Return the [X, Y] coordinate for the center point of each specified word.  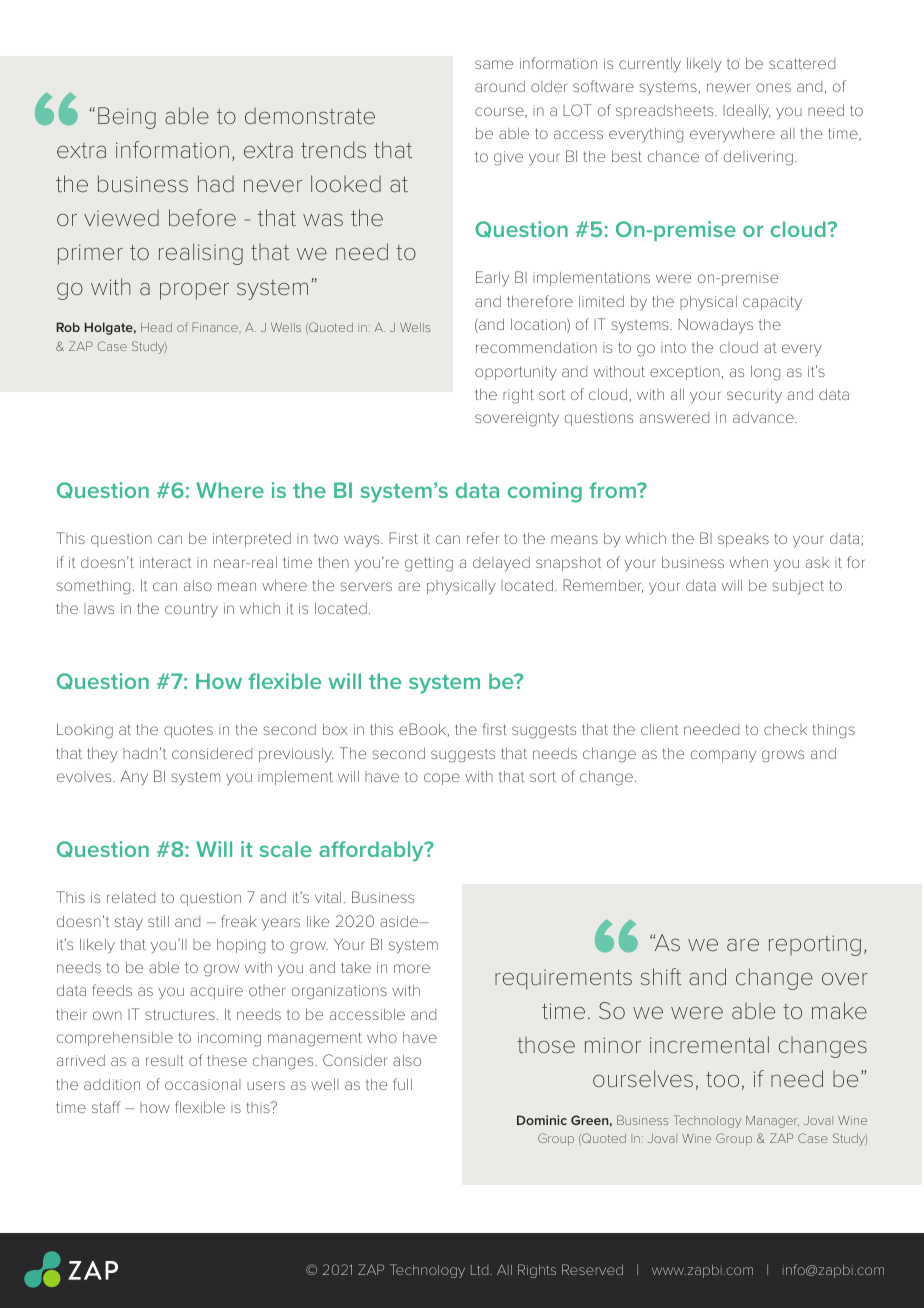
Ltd [479, 1270]
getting [429, 564]
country [191, 610]
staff [106, 1107]
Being [127, 118]
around [500, 86]
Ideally [747, 112]
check [785, 729]
